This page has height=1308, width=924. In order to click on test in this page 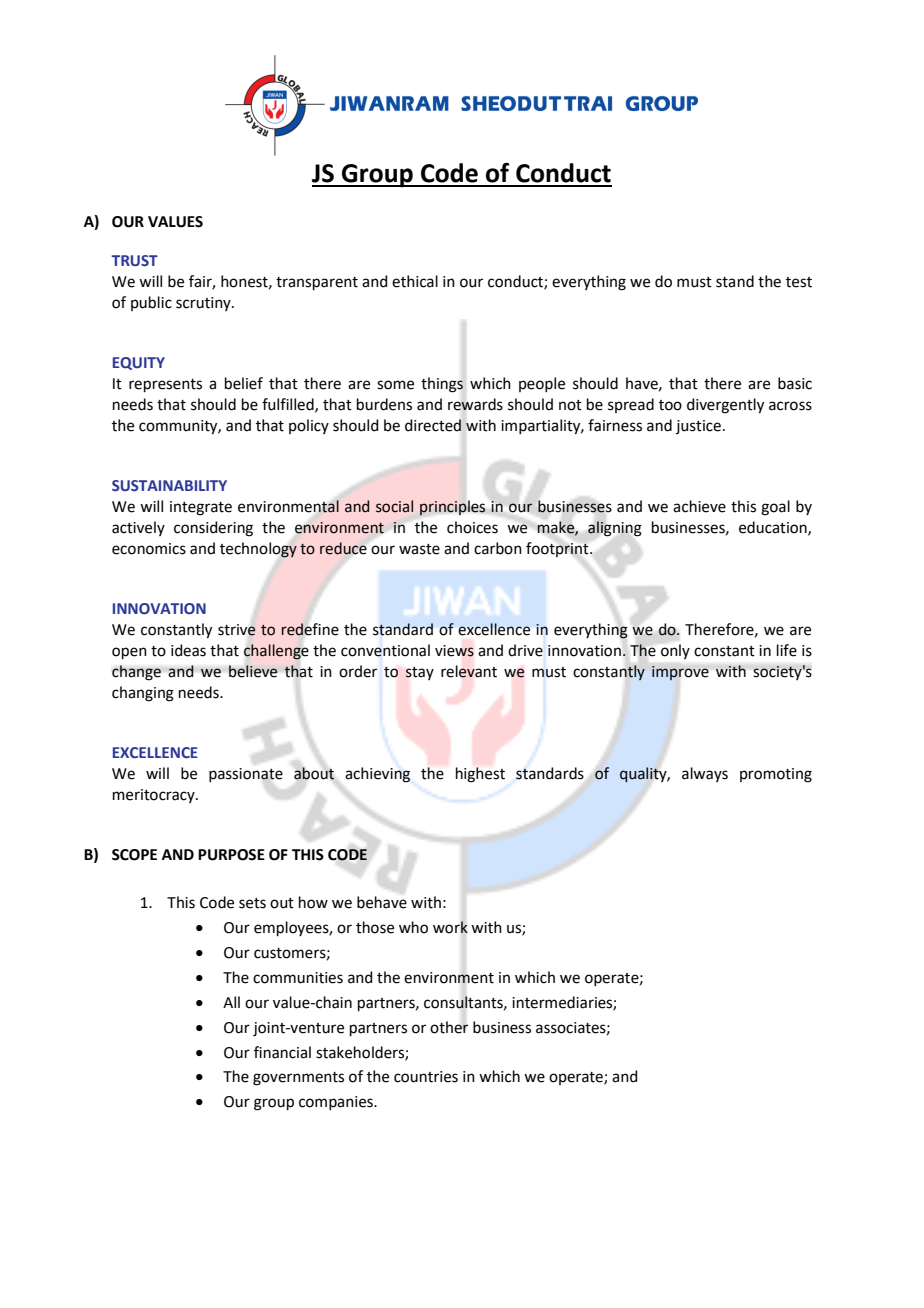, I will do `click(799, 282)`.
